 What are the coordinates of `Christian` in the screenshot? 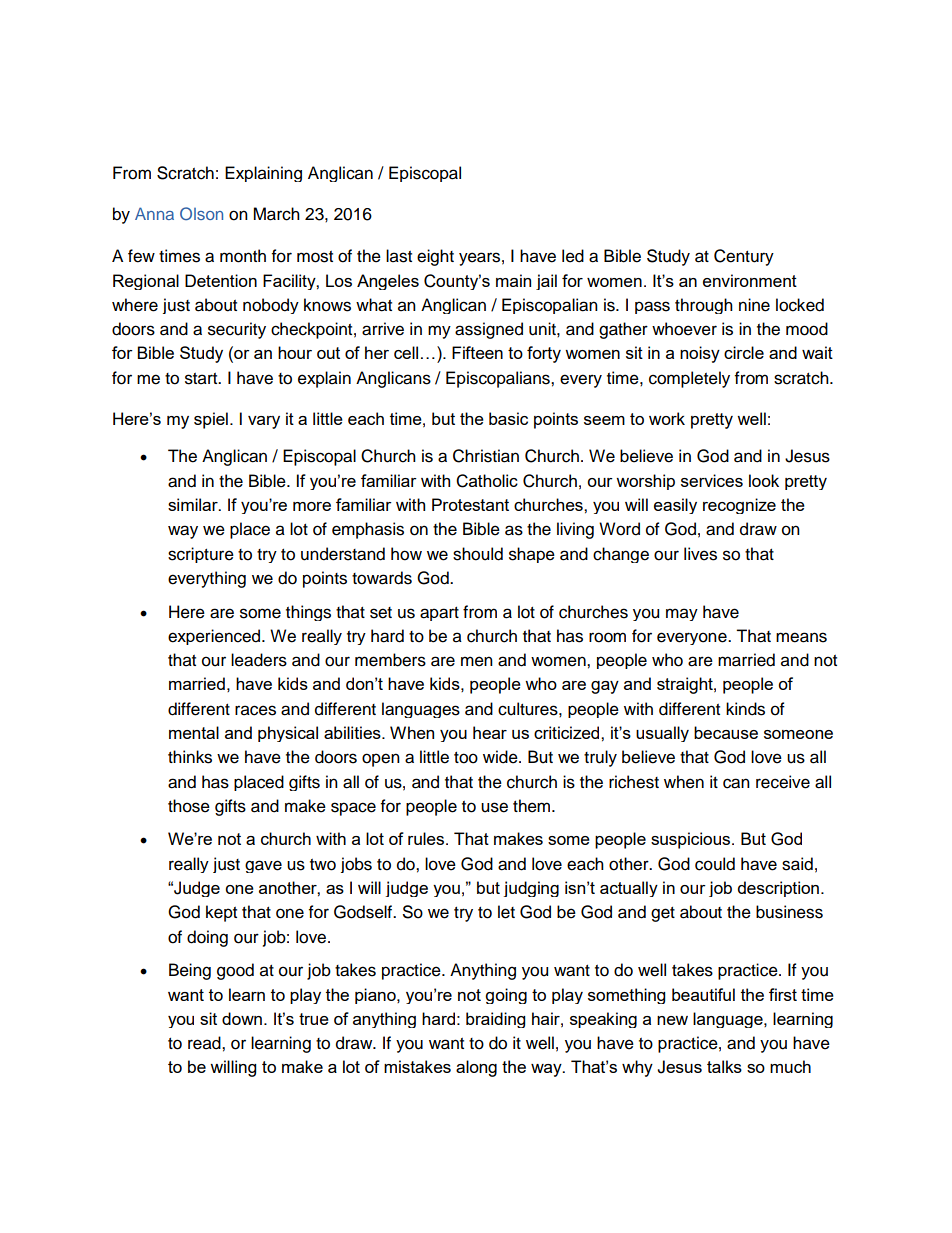 It's located at (486, 456).
